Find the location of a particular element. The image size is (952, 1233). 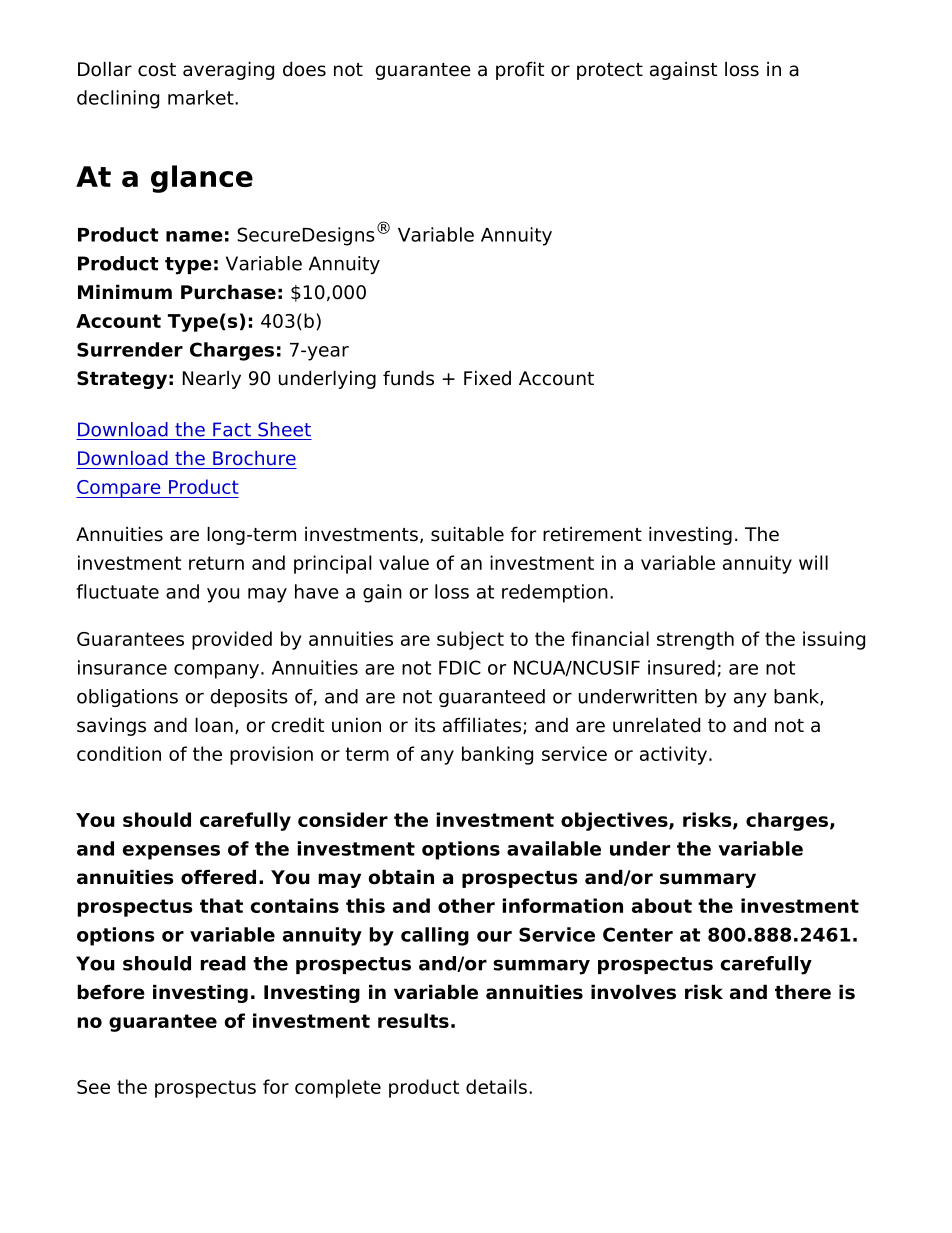

available is located at coordinates (554, 848).
